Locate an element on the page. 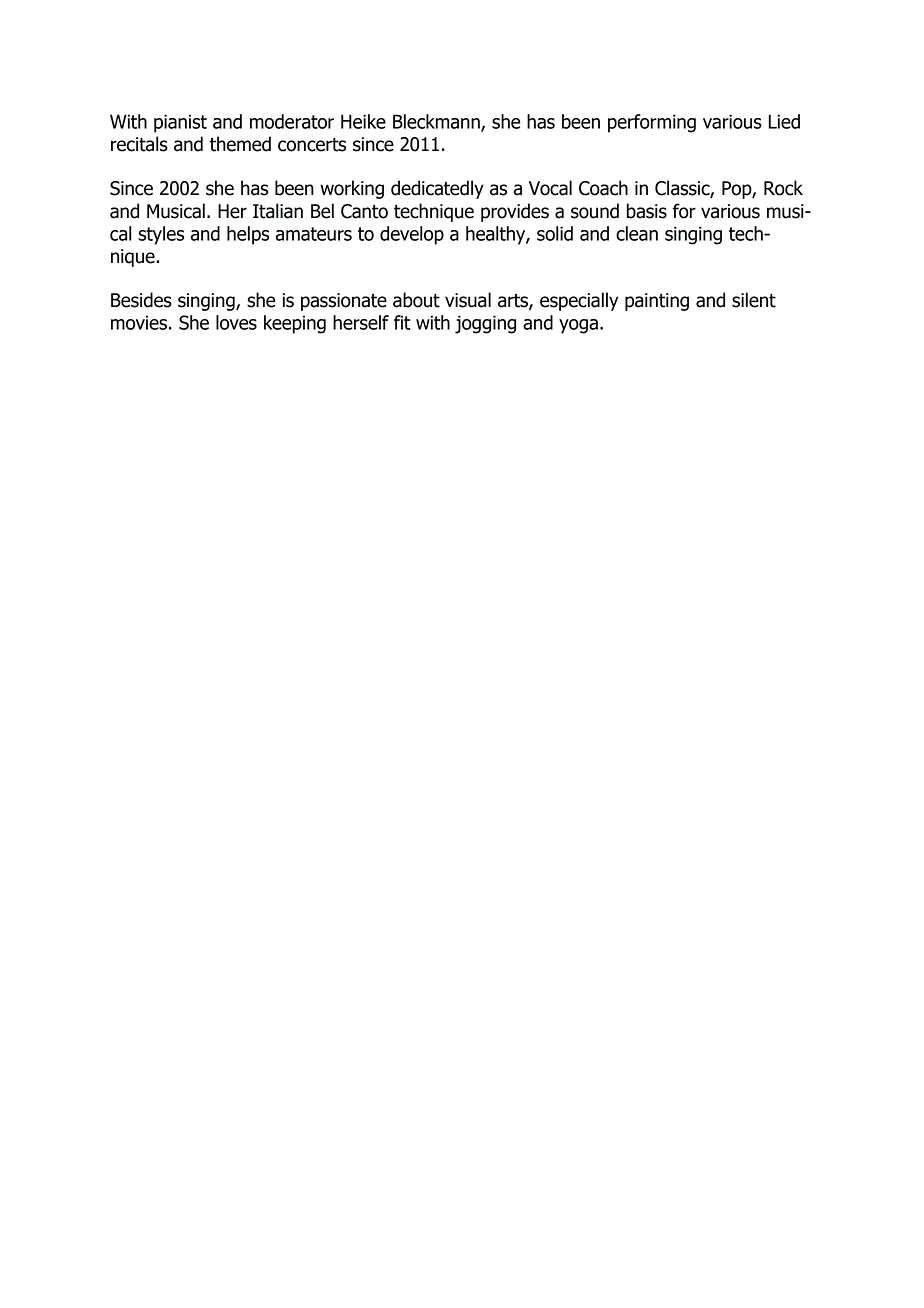  loves is located at coordinates (236, 322).
